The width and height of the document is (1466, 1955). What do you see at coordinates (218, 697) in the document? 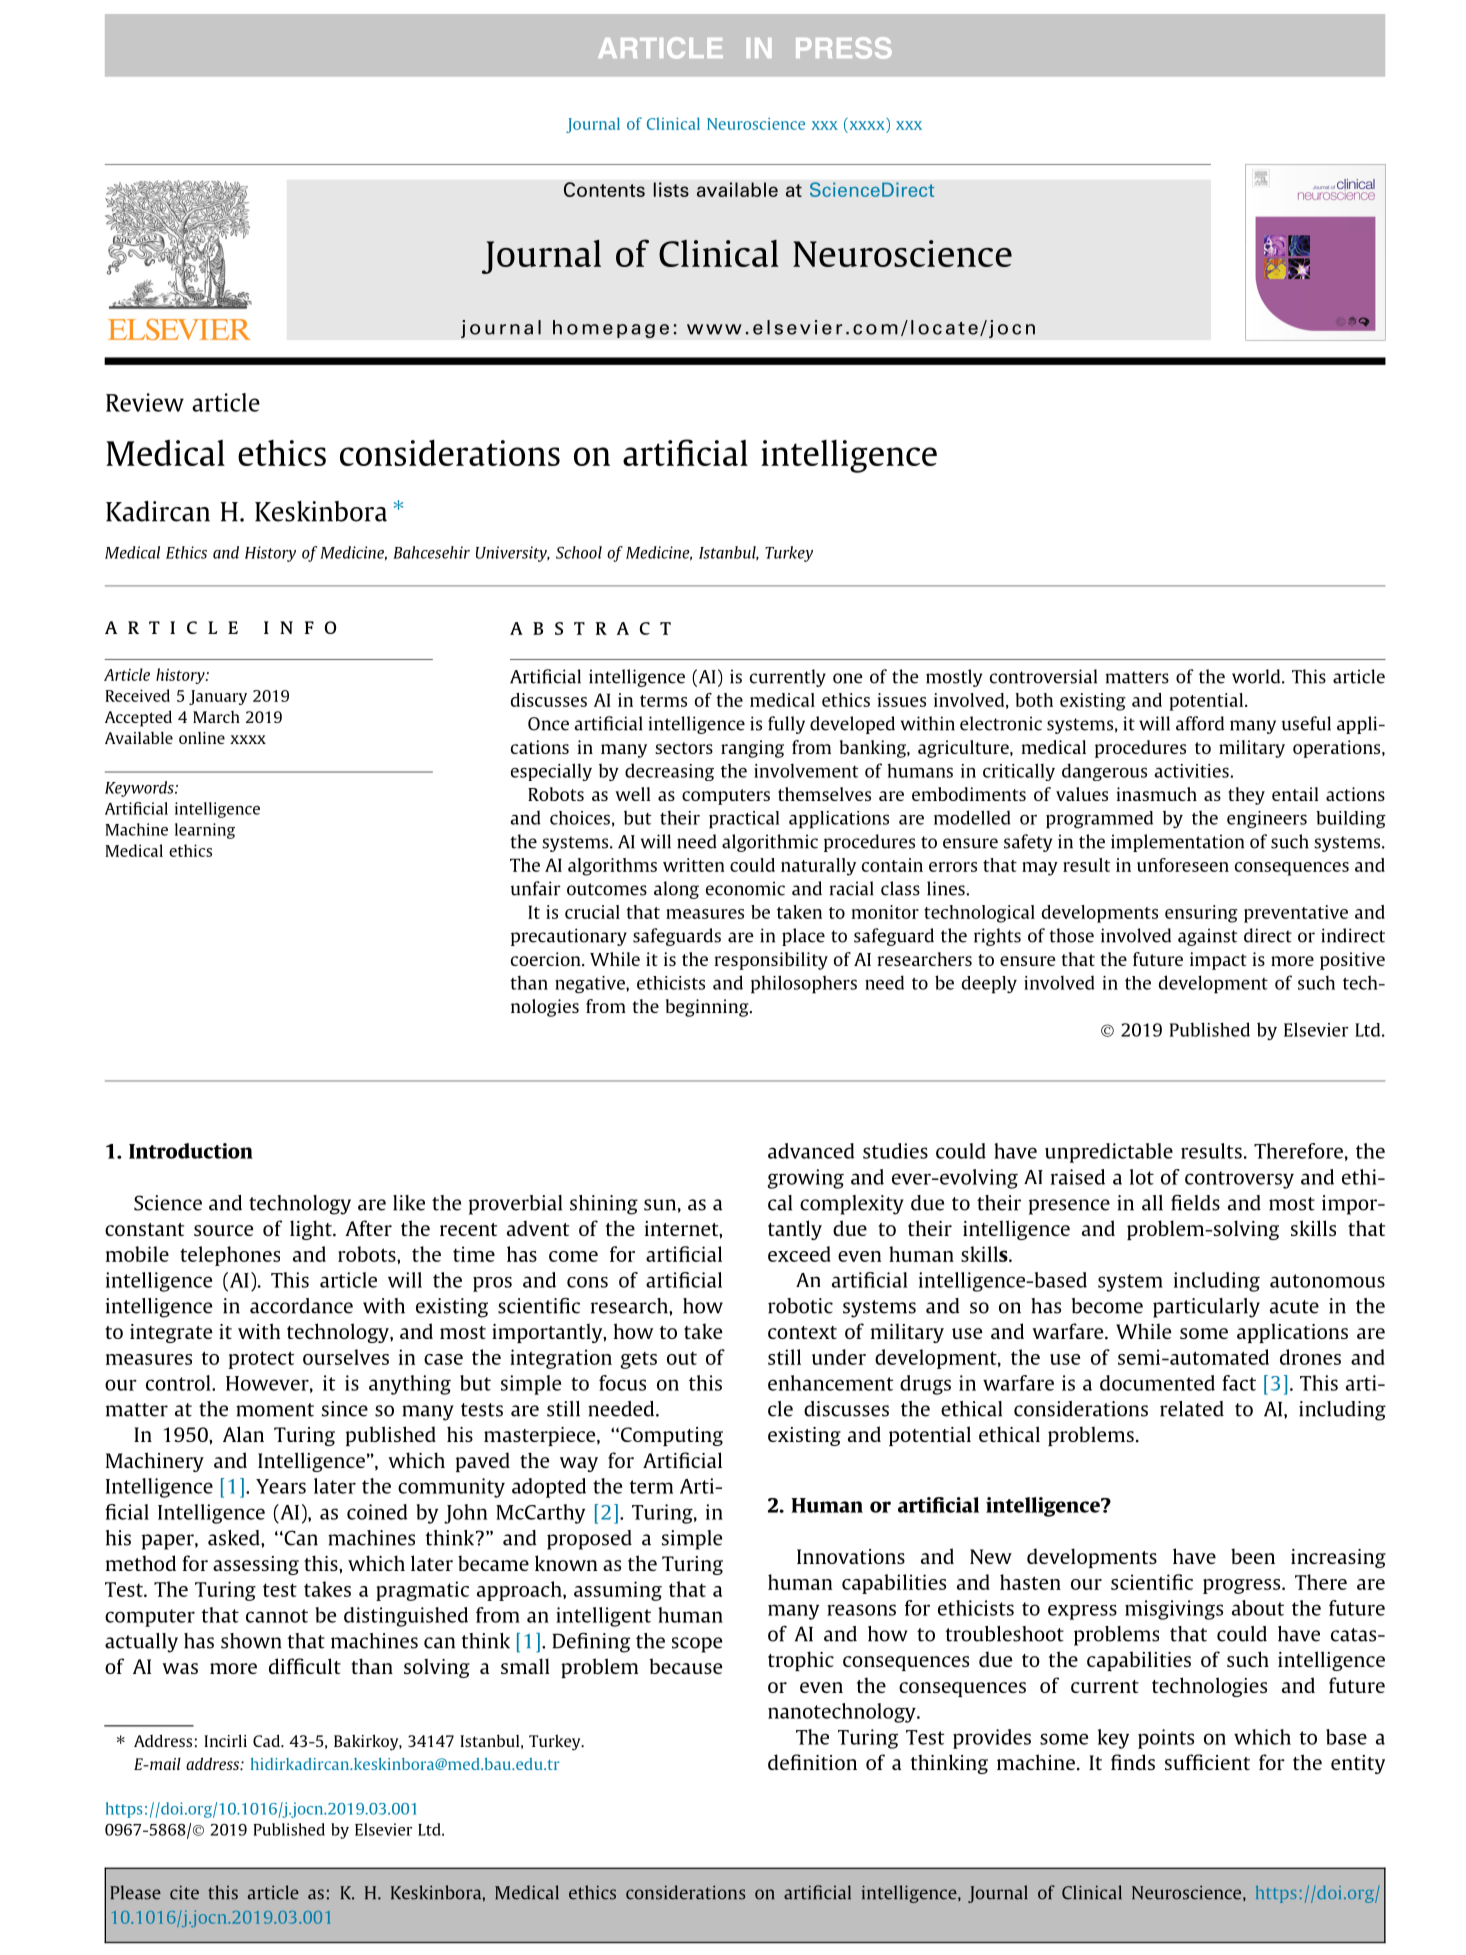
I see `January` at bounding box center [218, 697].
